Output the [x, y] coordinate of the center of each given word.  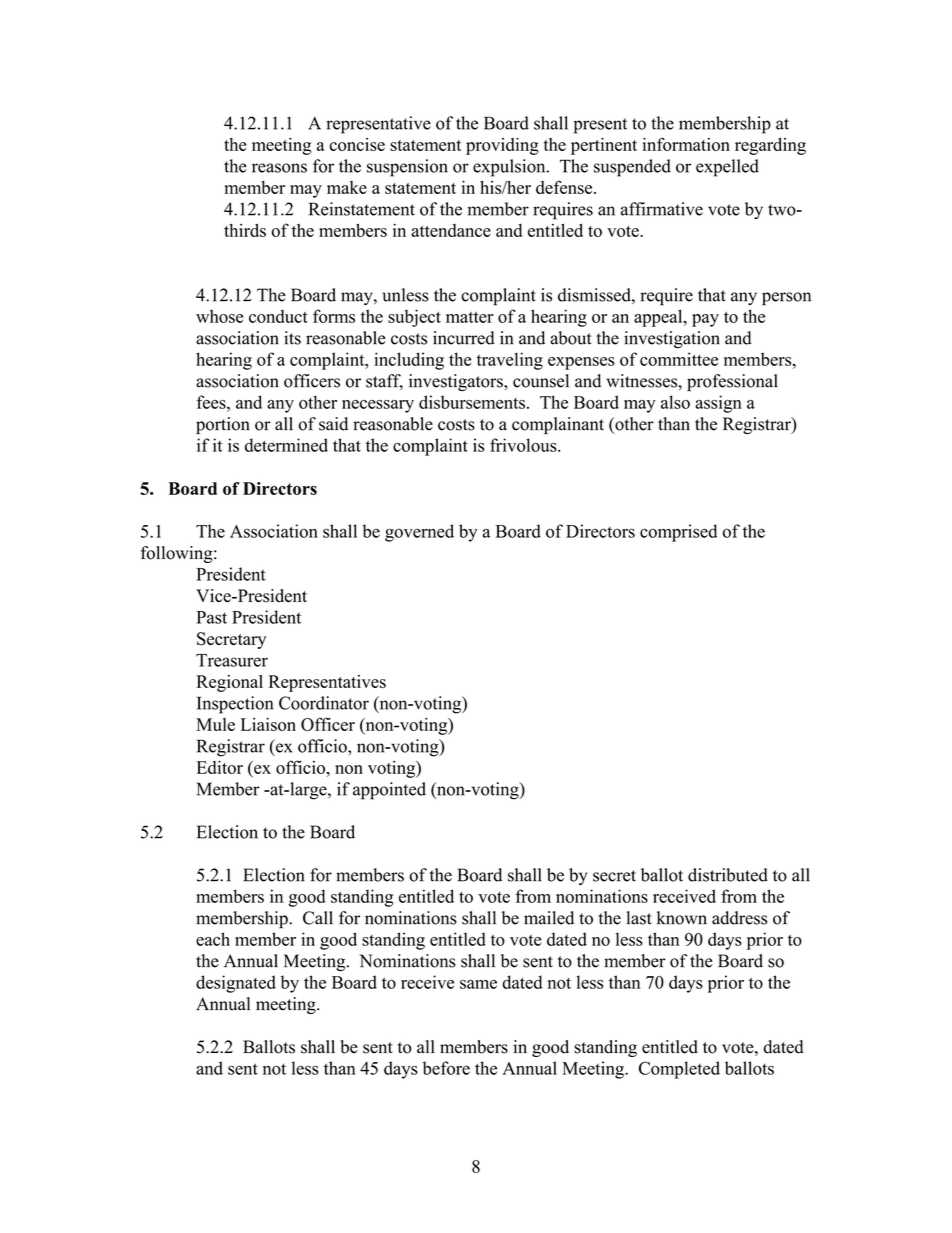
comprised [678, 533]
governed [419, 533]
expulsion [510, 168]
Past [211, 617]
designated [236, 984]
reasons [279, 168]
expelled [727, 168]
